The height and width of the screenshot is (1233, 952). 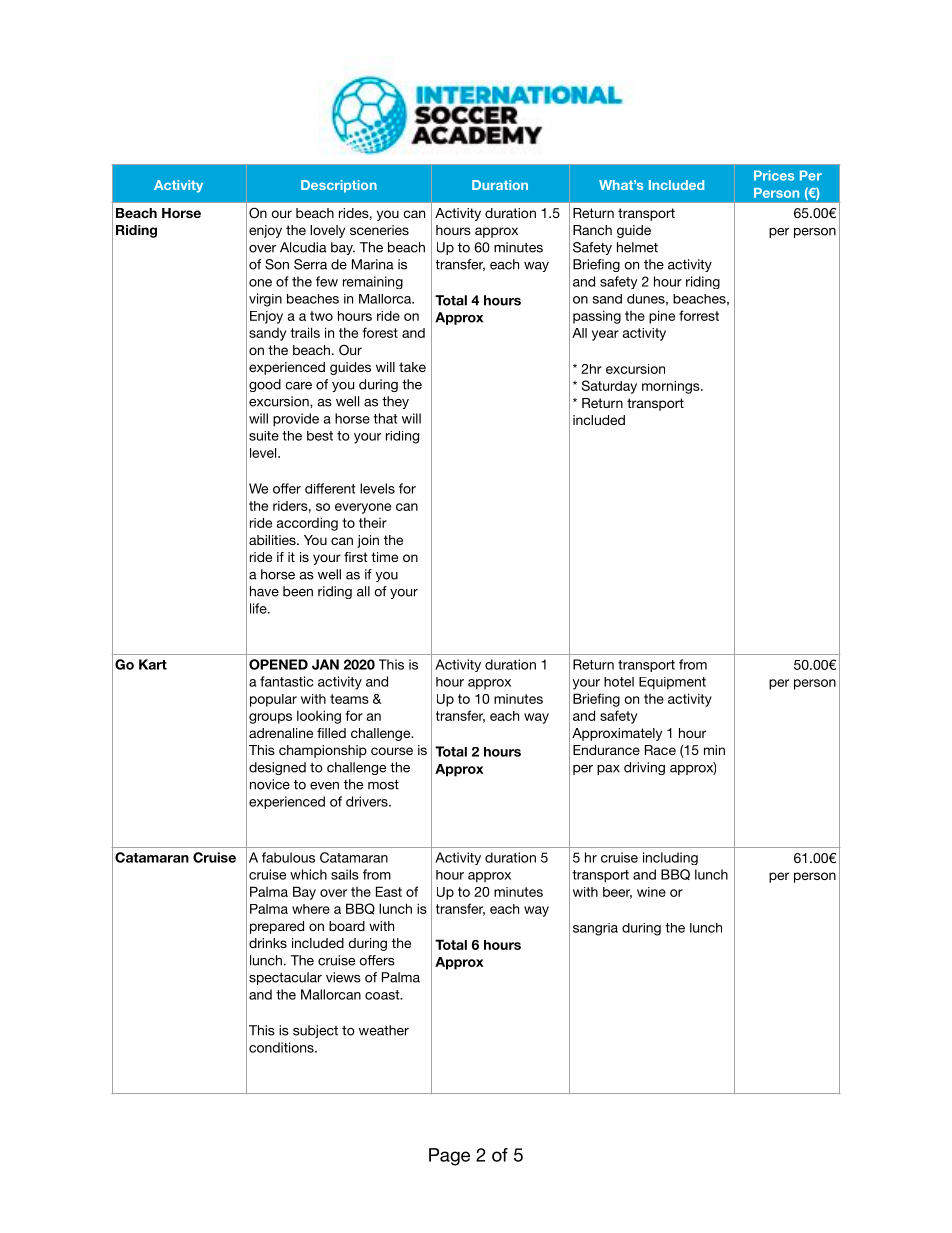 I want to click on Prices, so click(x=774, y=175).
